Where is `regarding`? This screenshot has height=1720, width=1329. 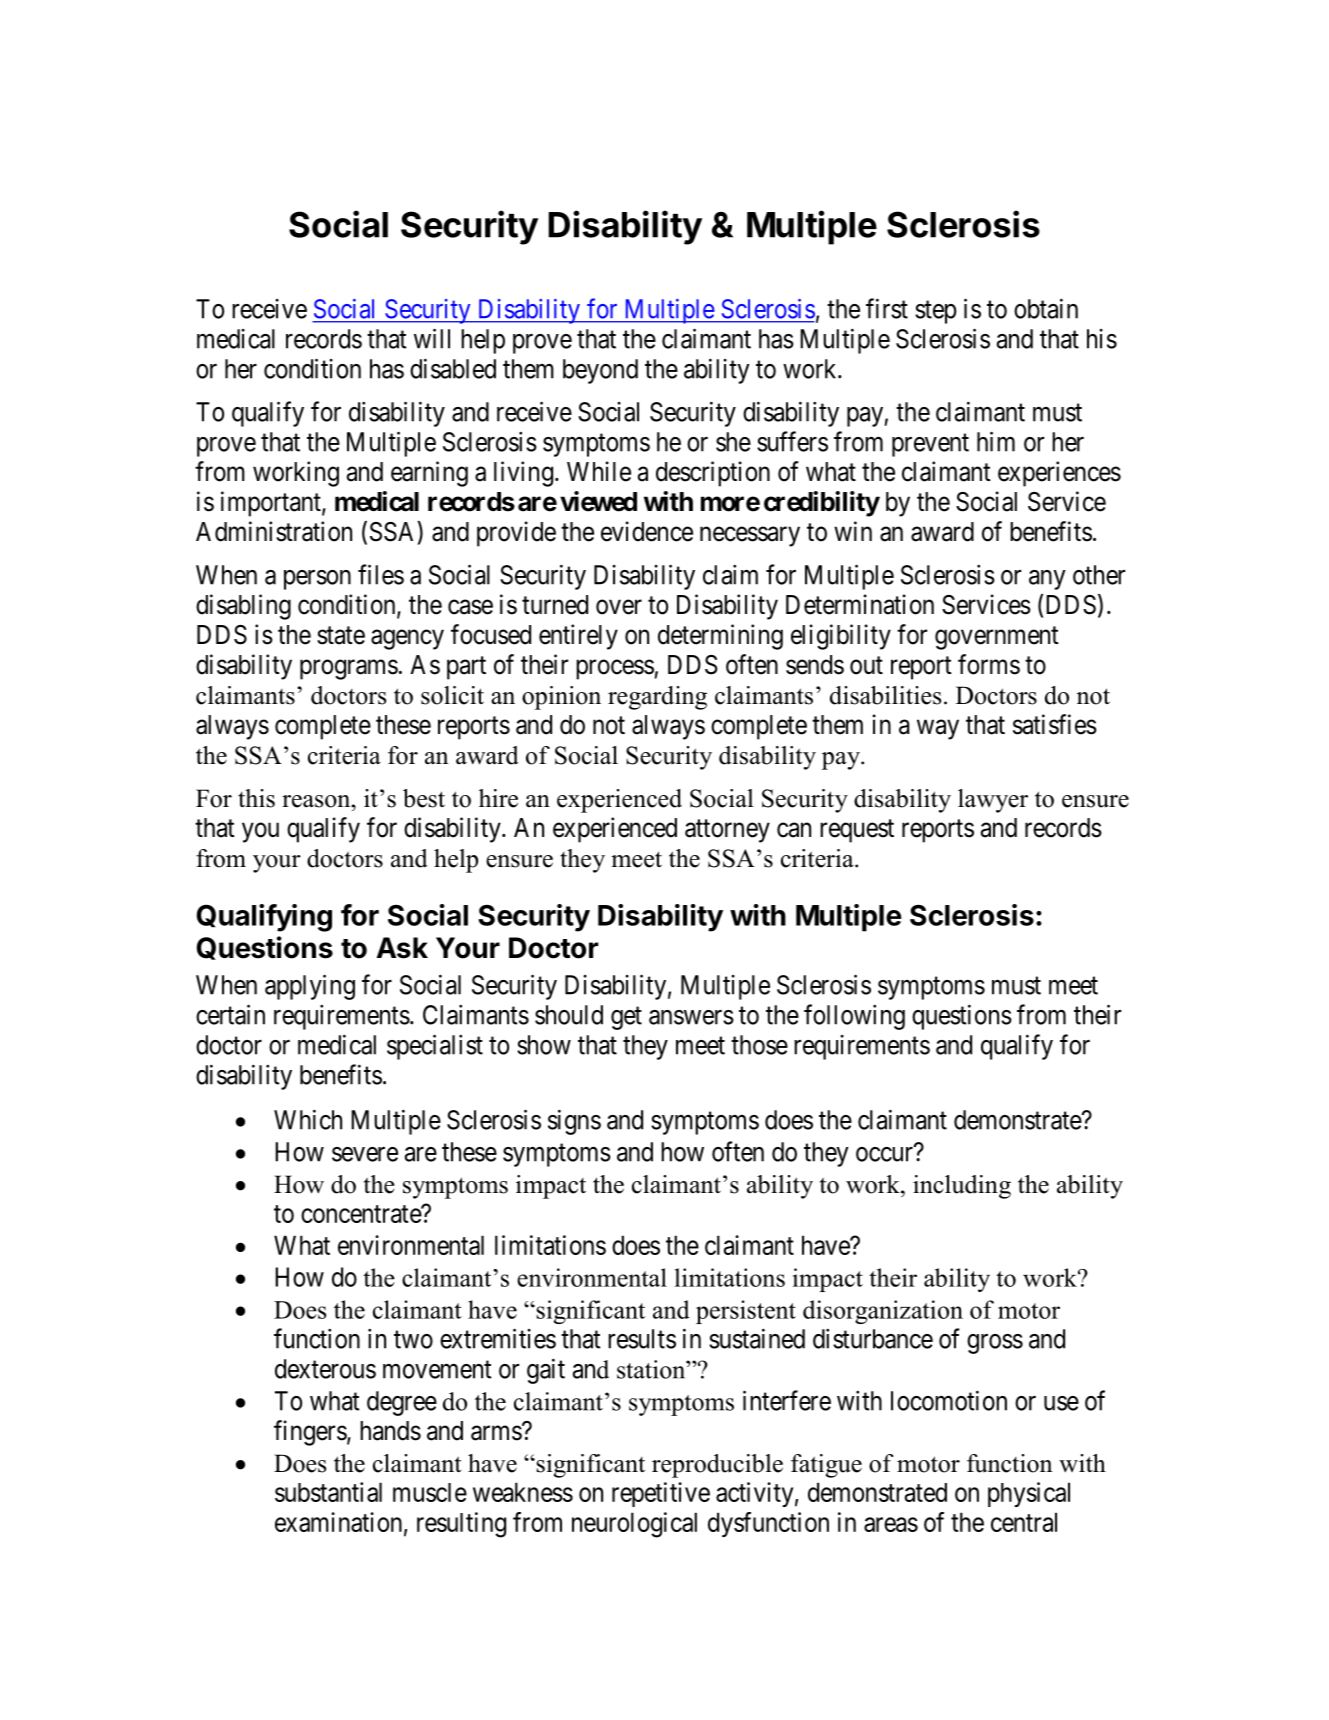 regarding is located at coordinates (657, 698).
